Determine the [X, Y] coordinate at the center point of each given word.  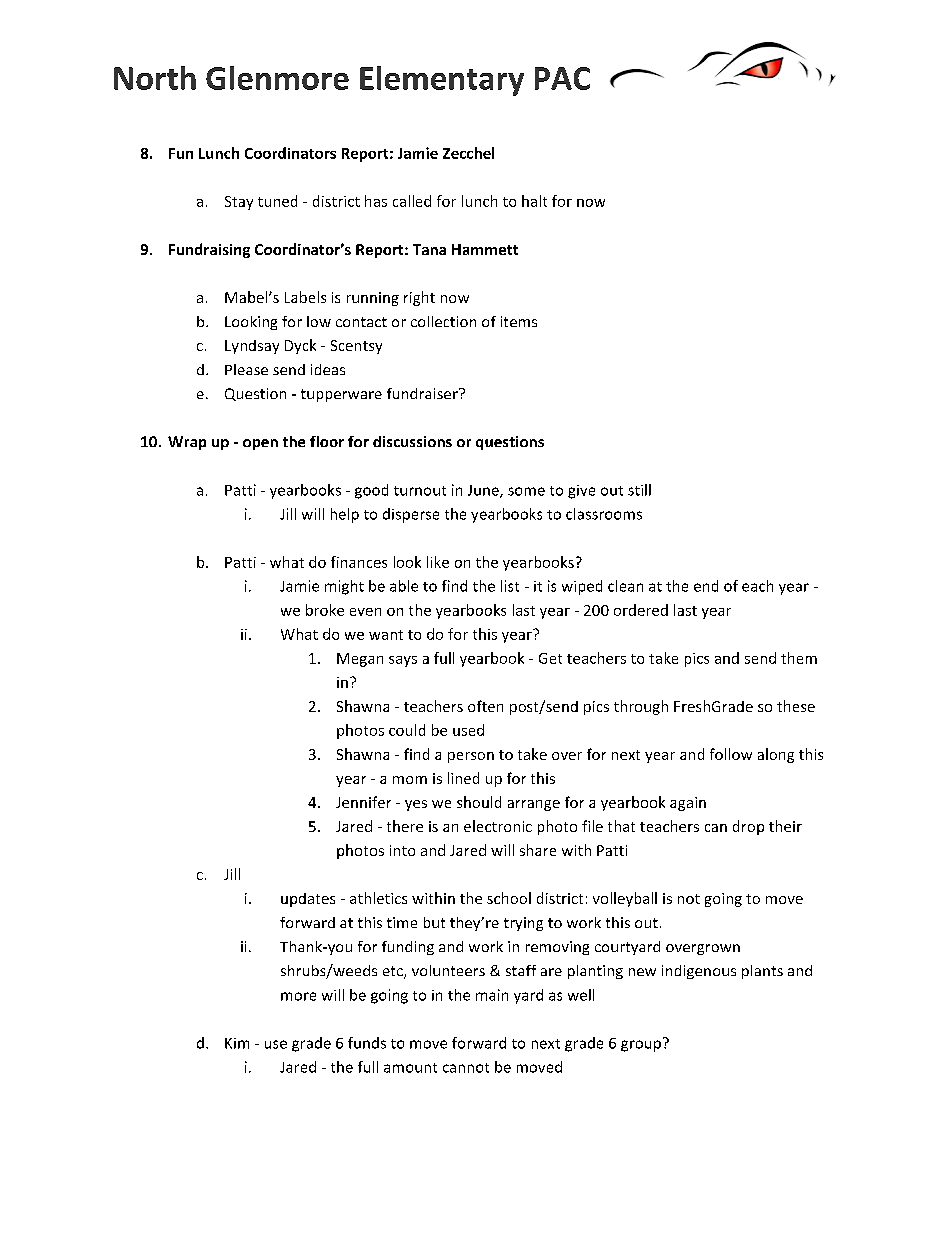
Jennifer [363, 802]
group [642, 1045]
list [510, 586]
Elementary [442, 81]
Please [246, 369]
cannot [466, 1068]
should [479, 802]
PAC [562, 78]
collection [443, 321]
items [519, 321]
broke [325, 610]
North [155, 78]
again [688, 804]
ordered [641, 610]
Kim [237, 1043]
